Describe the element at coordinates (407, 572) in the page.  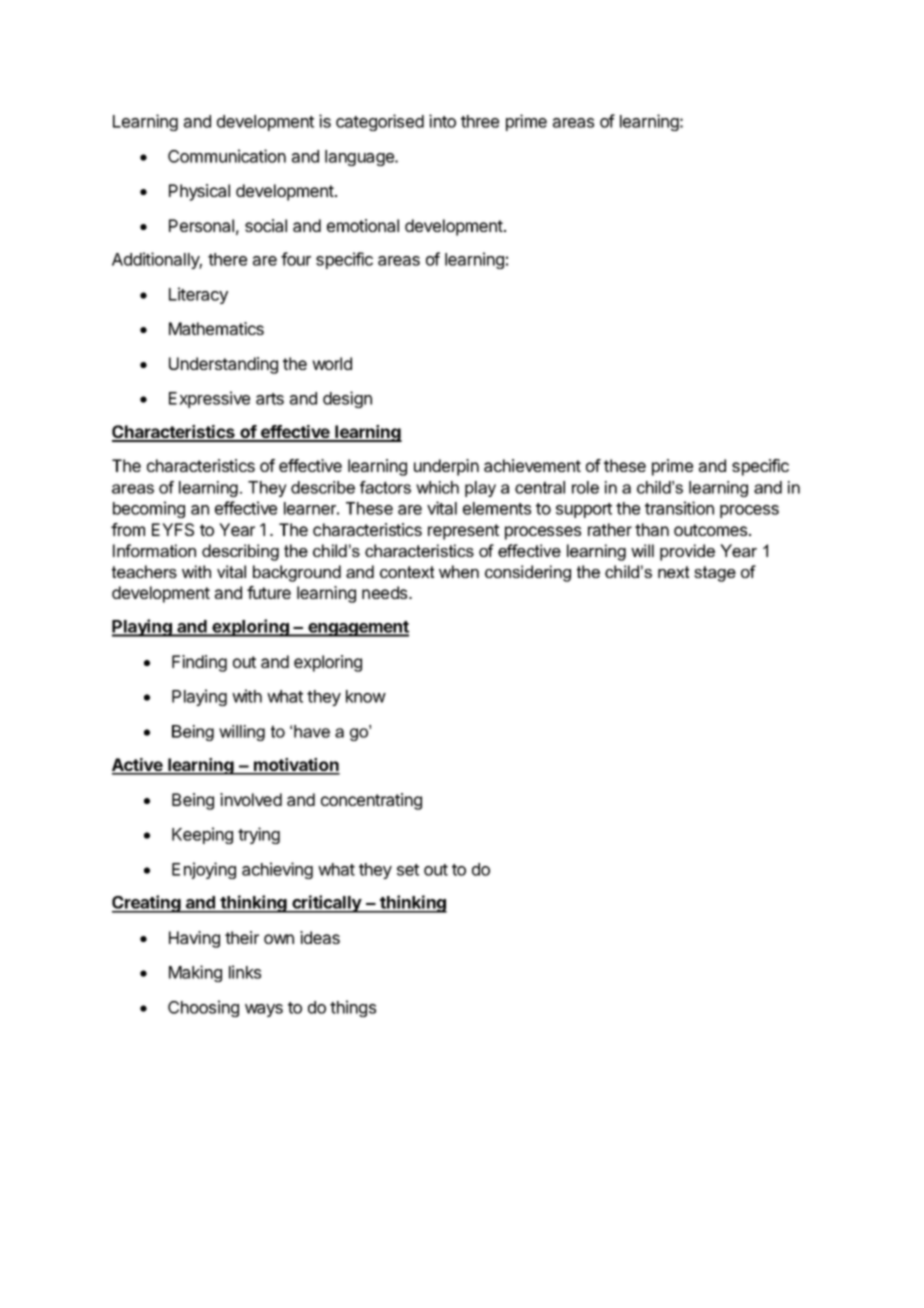
I see `context` at that location.
